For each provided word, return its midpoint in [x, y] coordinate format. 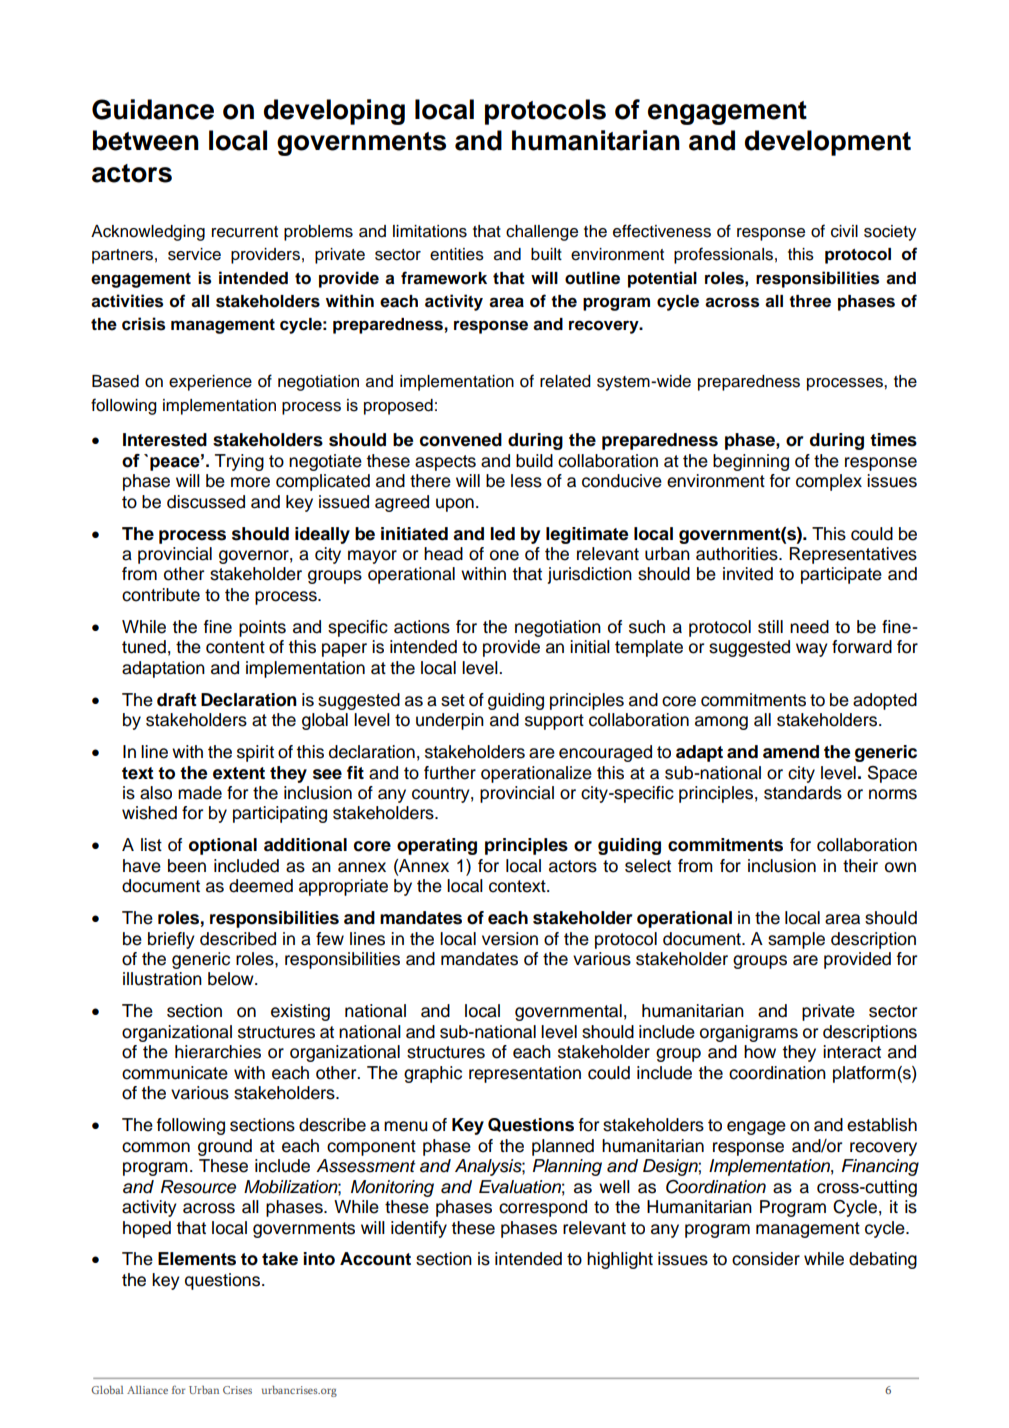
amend [791, 752]
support [554, 722]
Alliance [147, 1390]
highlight [620, 1260]
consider [766, 1259]
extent [239, 773]
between [146, 140]
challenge [542, 233]
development [828, 143]
